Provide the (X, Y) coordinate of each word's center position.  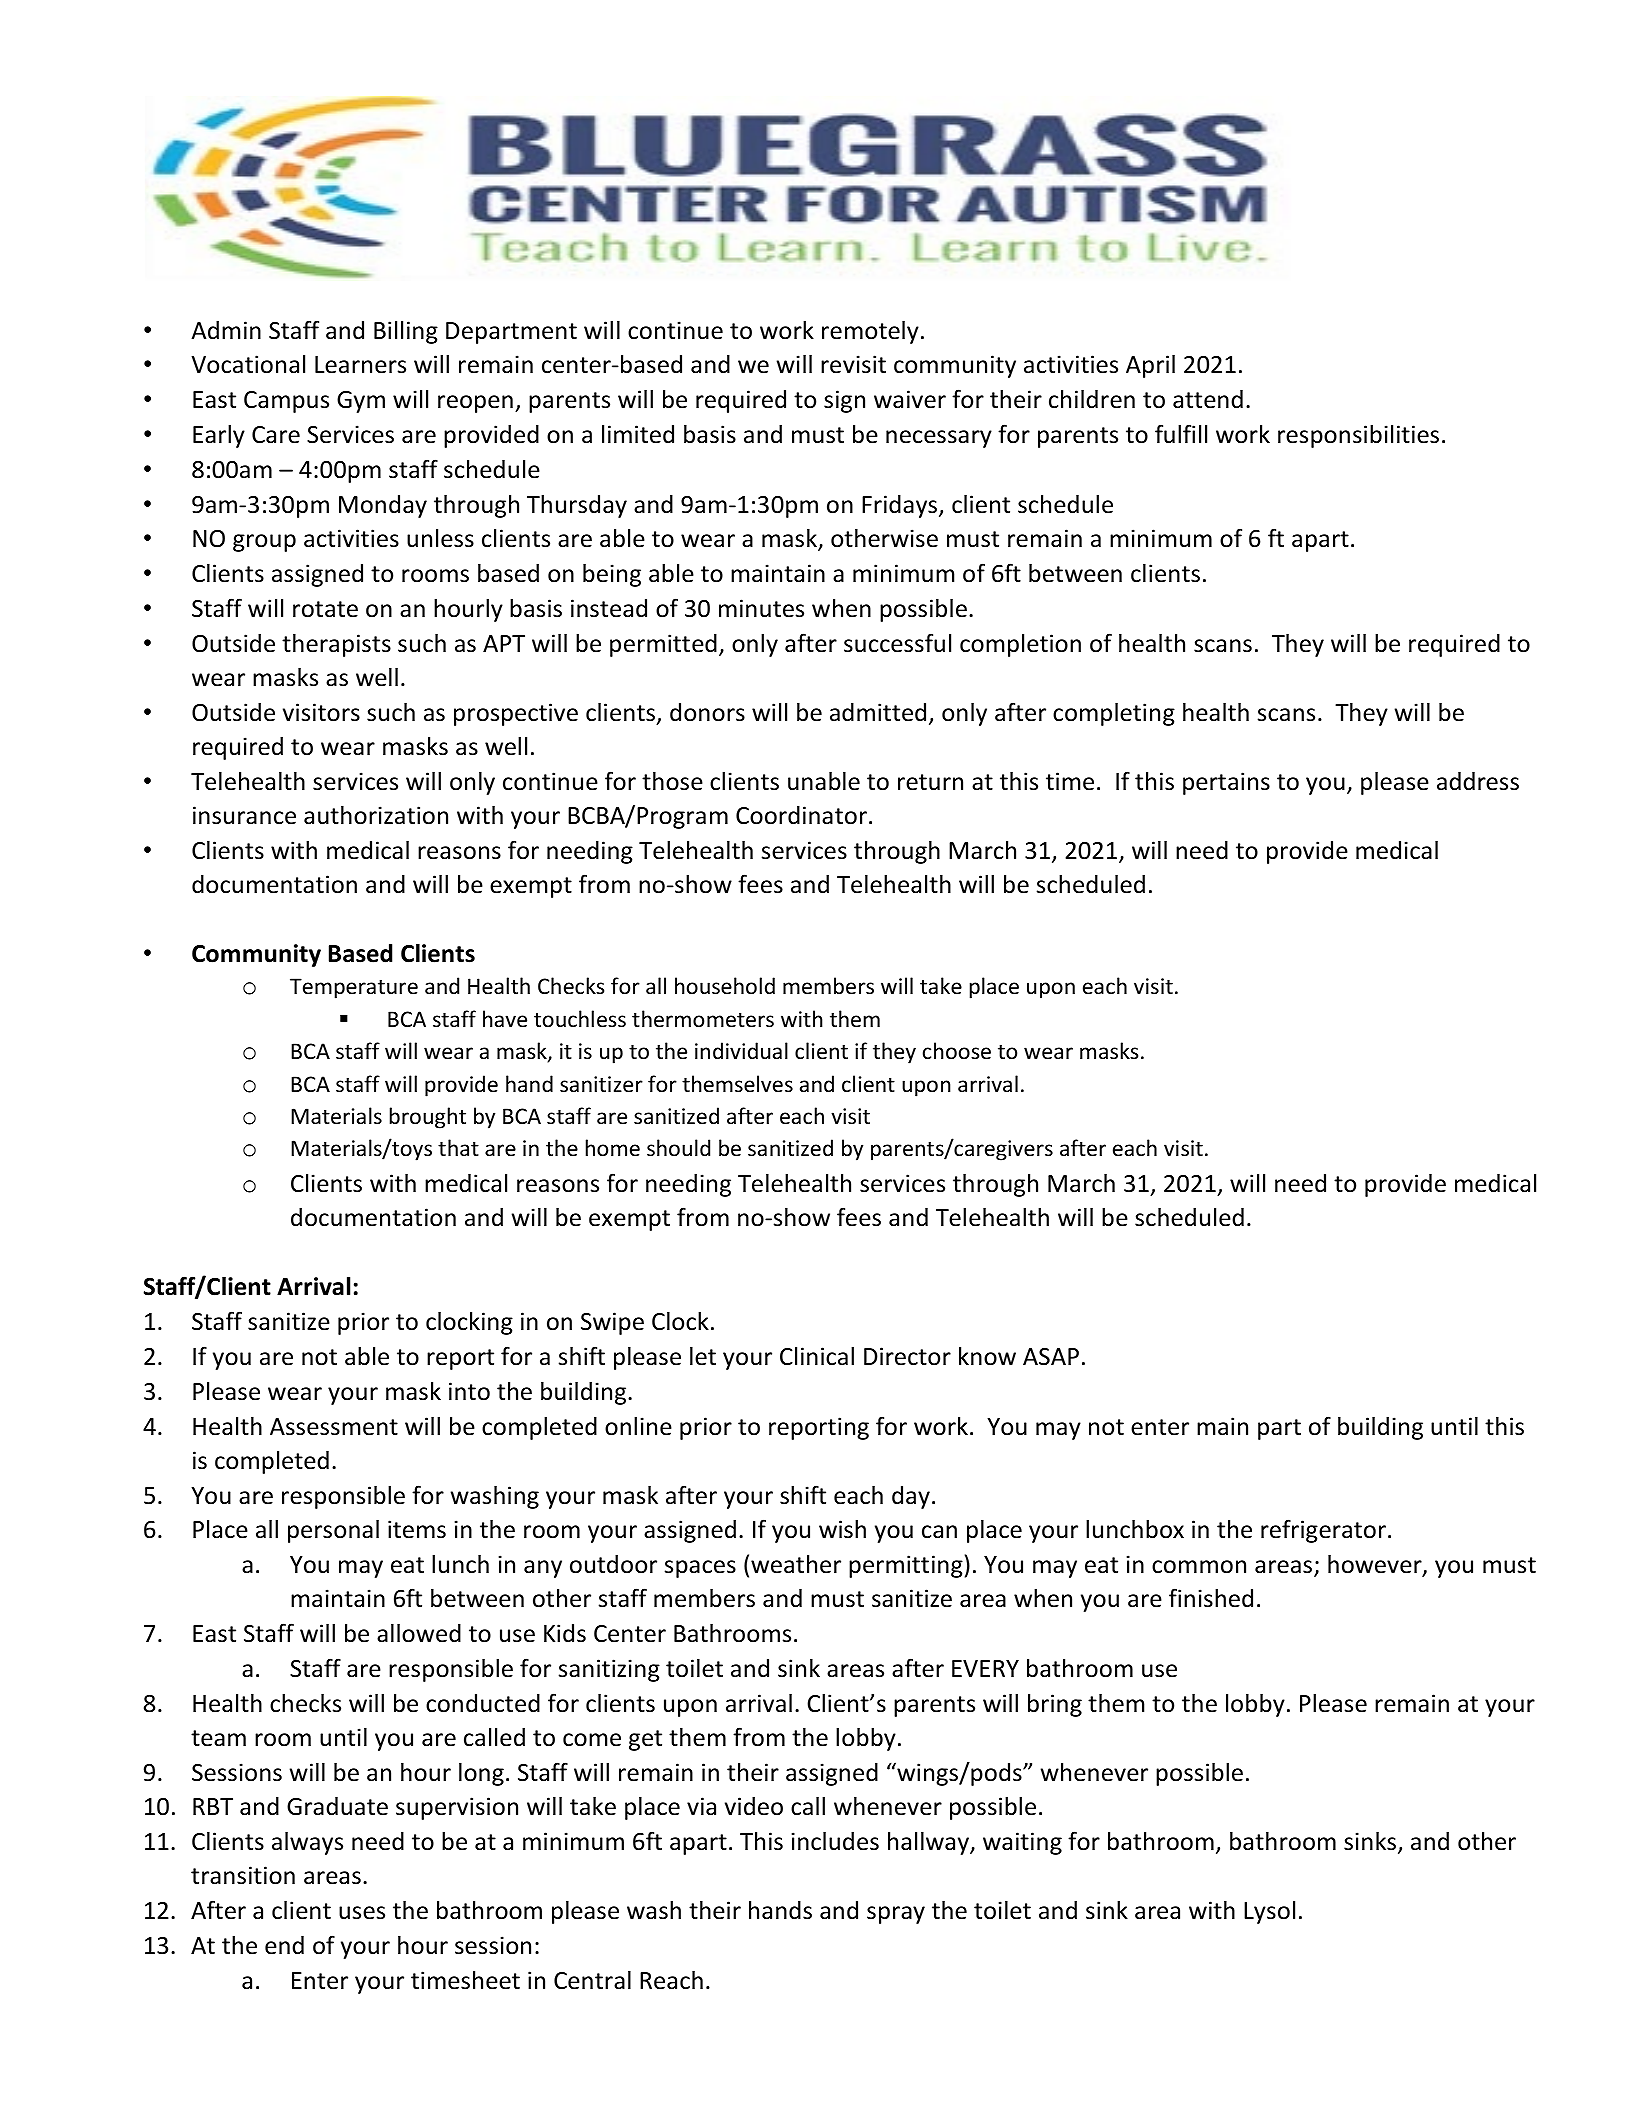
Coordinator (801, 815)
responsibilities (1358, 436)
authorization (376, 815)
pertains (1226, 783)
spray (896, 1915)
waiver (910, 399)
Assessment (334, 1427)
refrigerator (1323, 1531)
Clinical (817, 1356)
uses (362, 1913)
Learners (360, 365)
